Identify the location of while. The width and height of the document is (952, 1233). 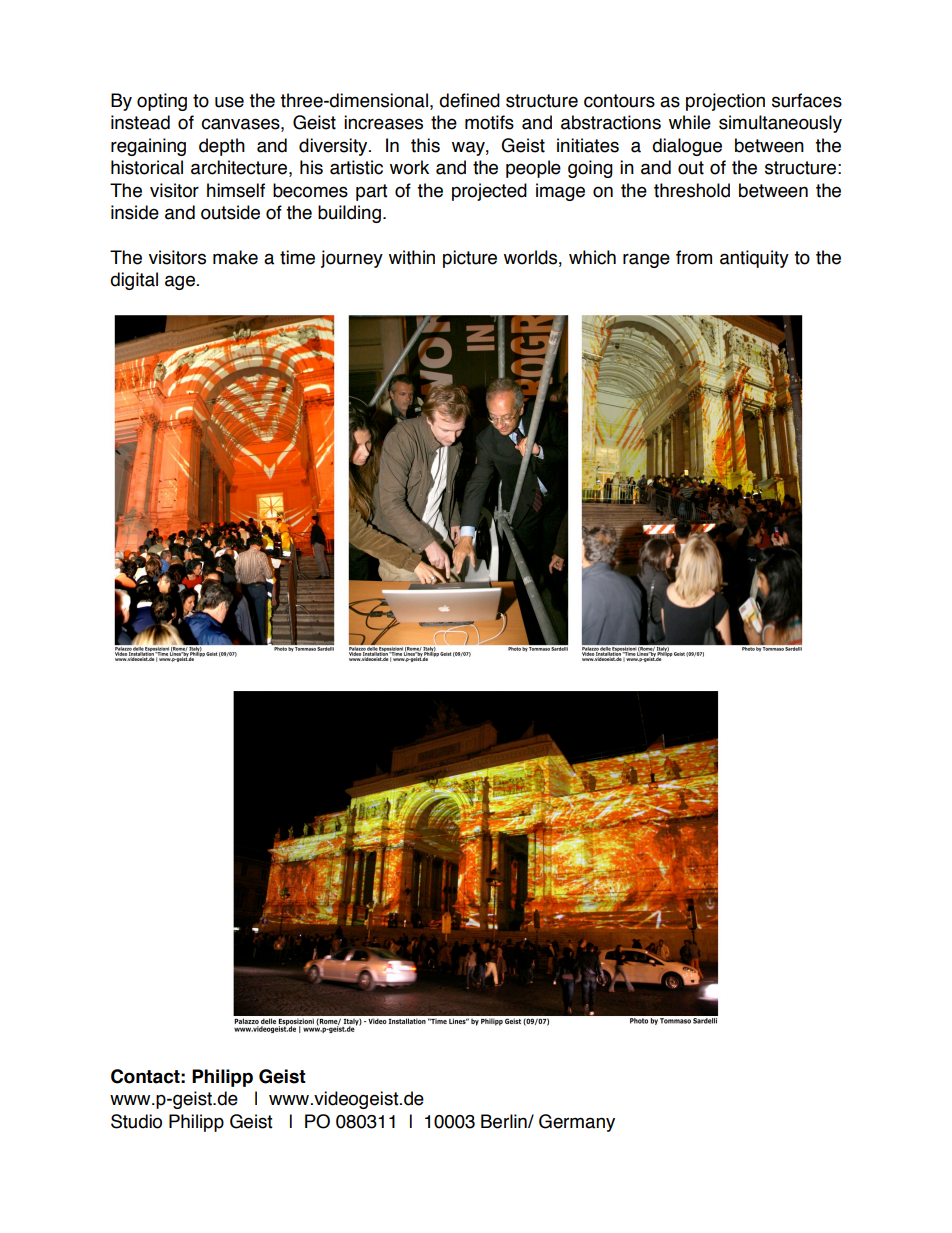
(690, 122).
